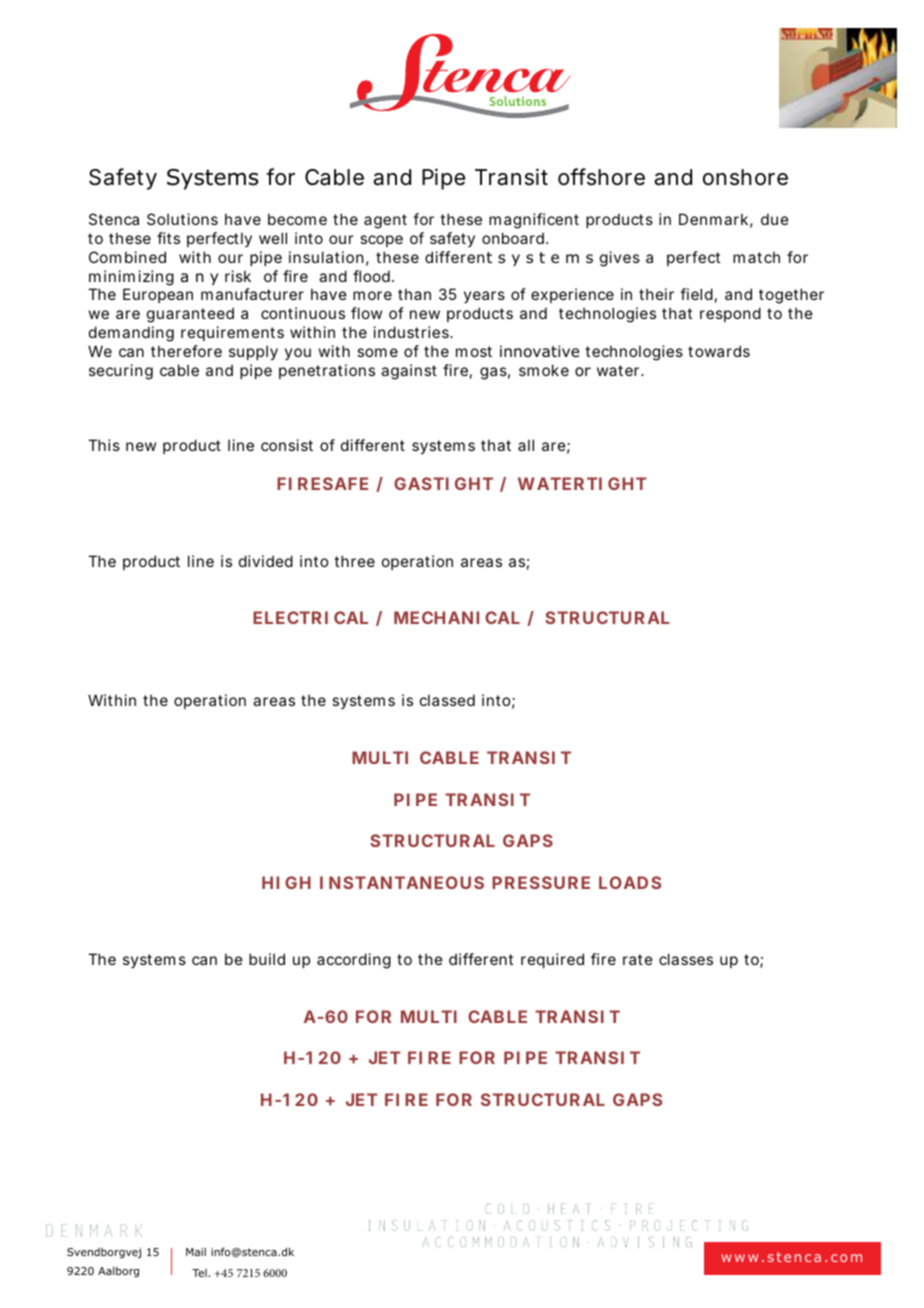 The height and width of the screenshot is (1308, 924). Describe the element at coordinates (354, 961) in the screenshot. I see `according` at that location.
